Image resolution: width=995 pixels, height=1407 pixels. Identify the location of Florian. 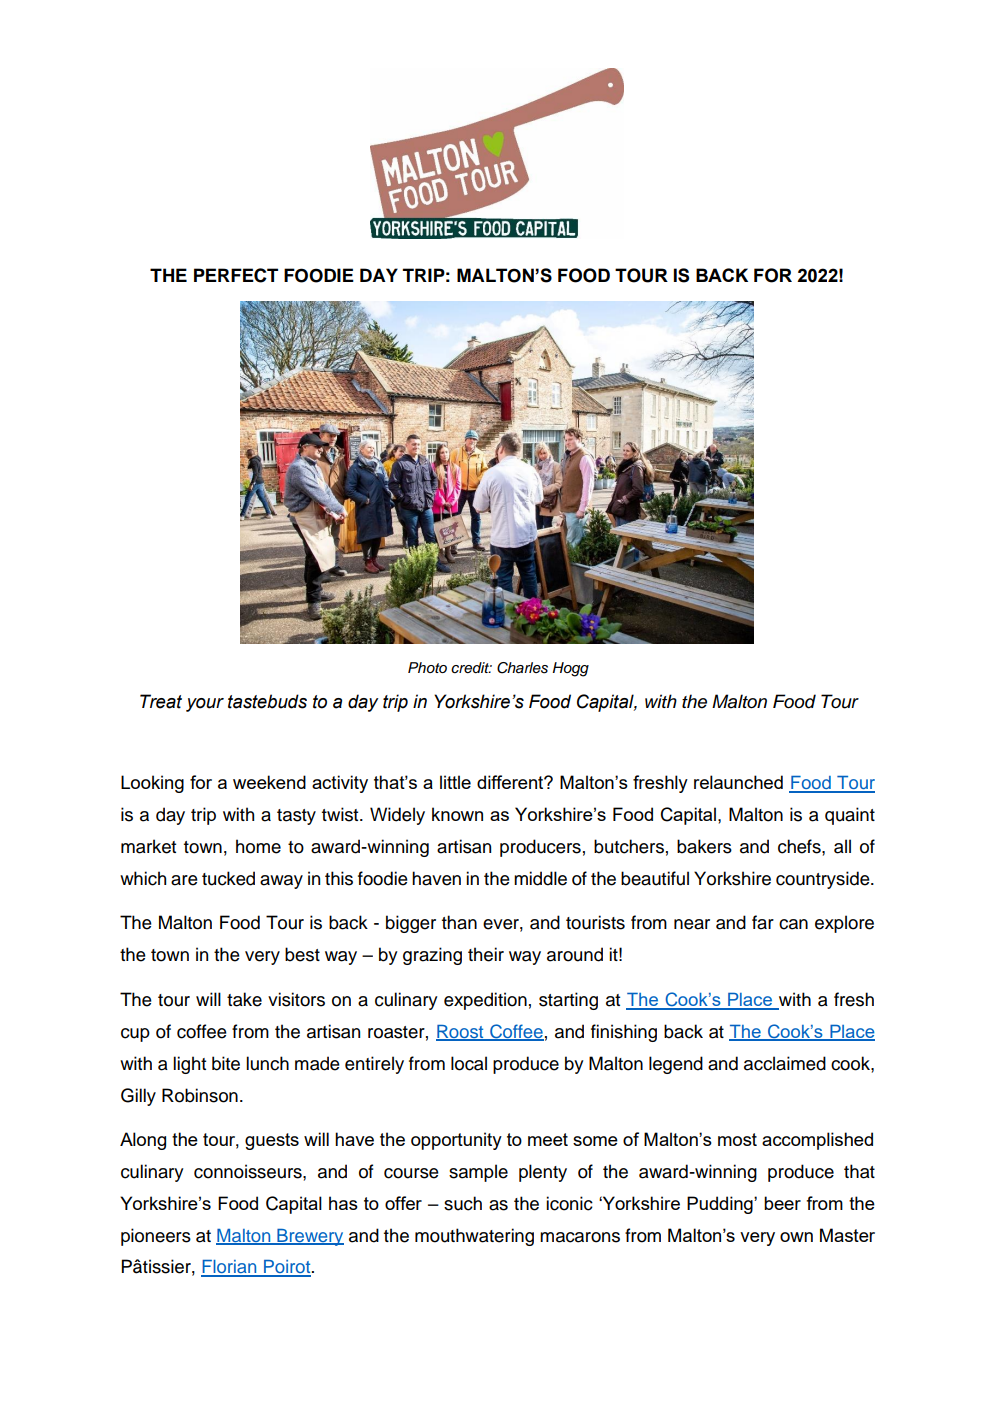
(230, 1268).
